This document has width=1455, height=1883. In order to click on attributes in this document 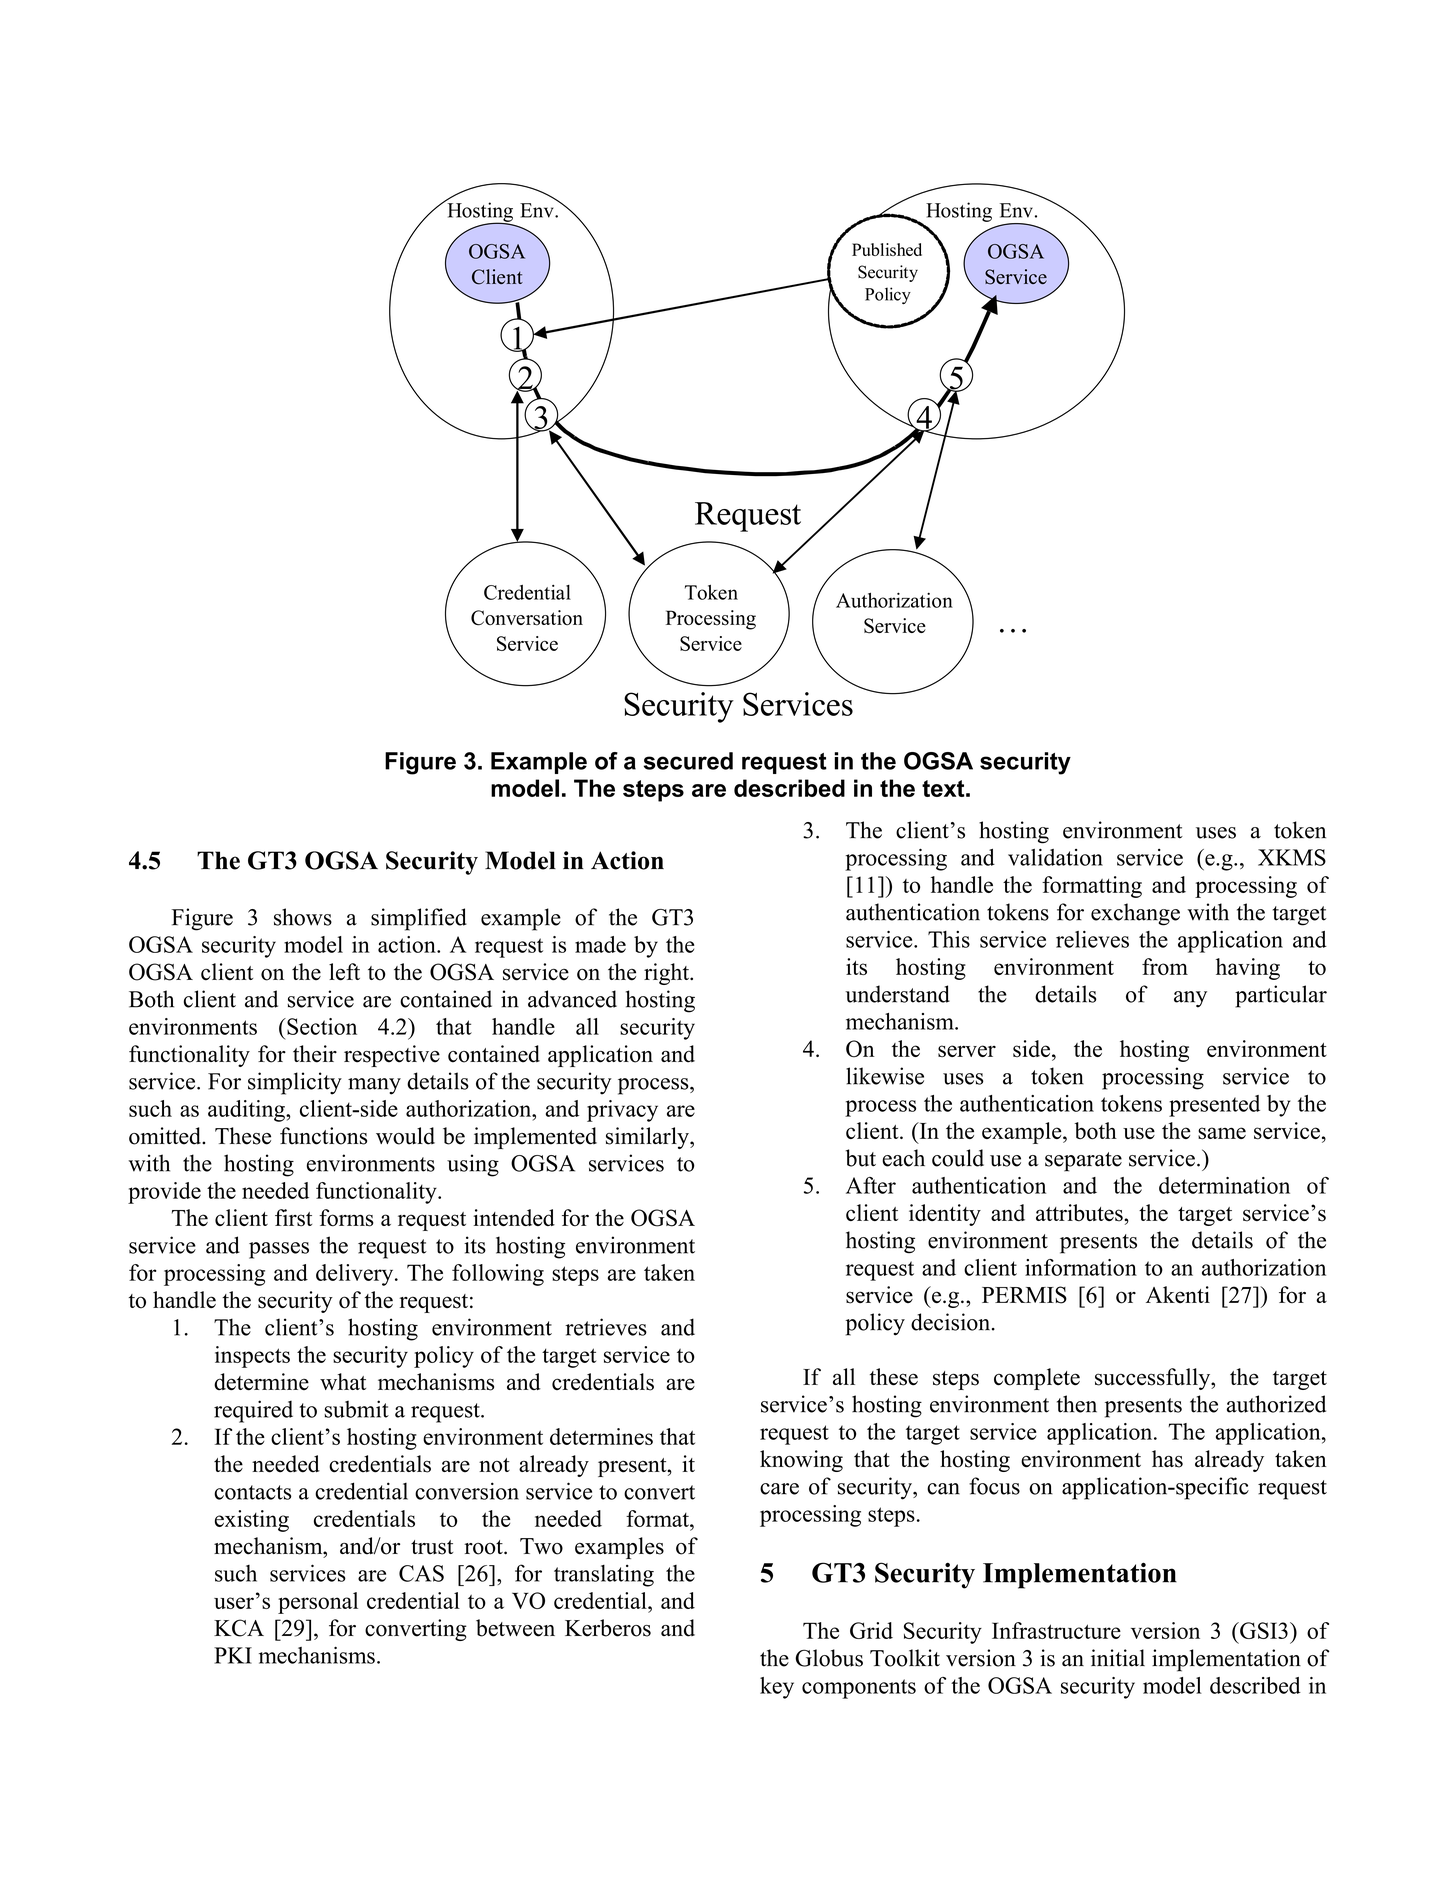, I will do `click(1080, 1213)`.
